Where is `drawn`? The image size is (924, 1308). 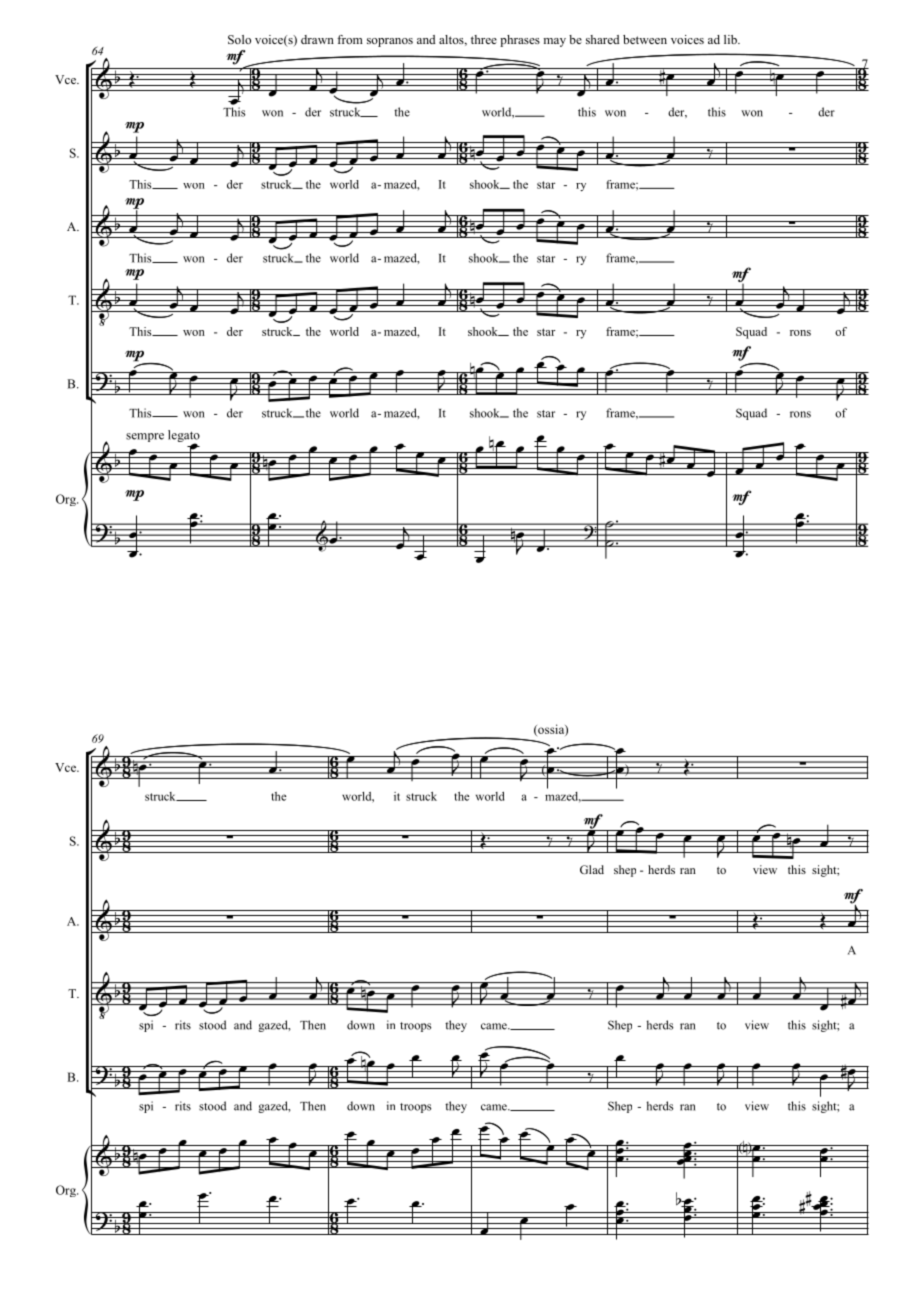 drawn is located at coordinates (317, 39).
